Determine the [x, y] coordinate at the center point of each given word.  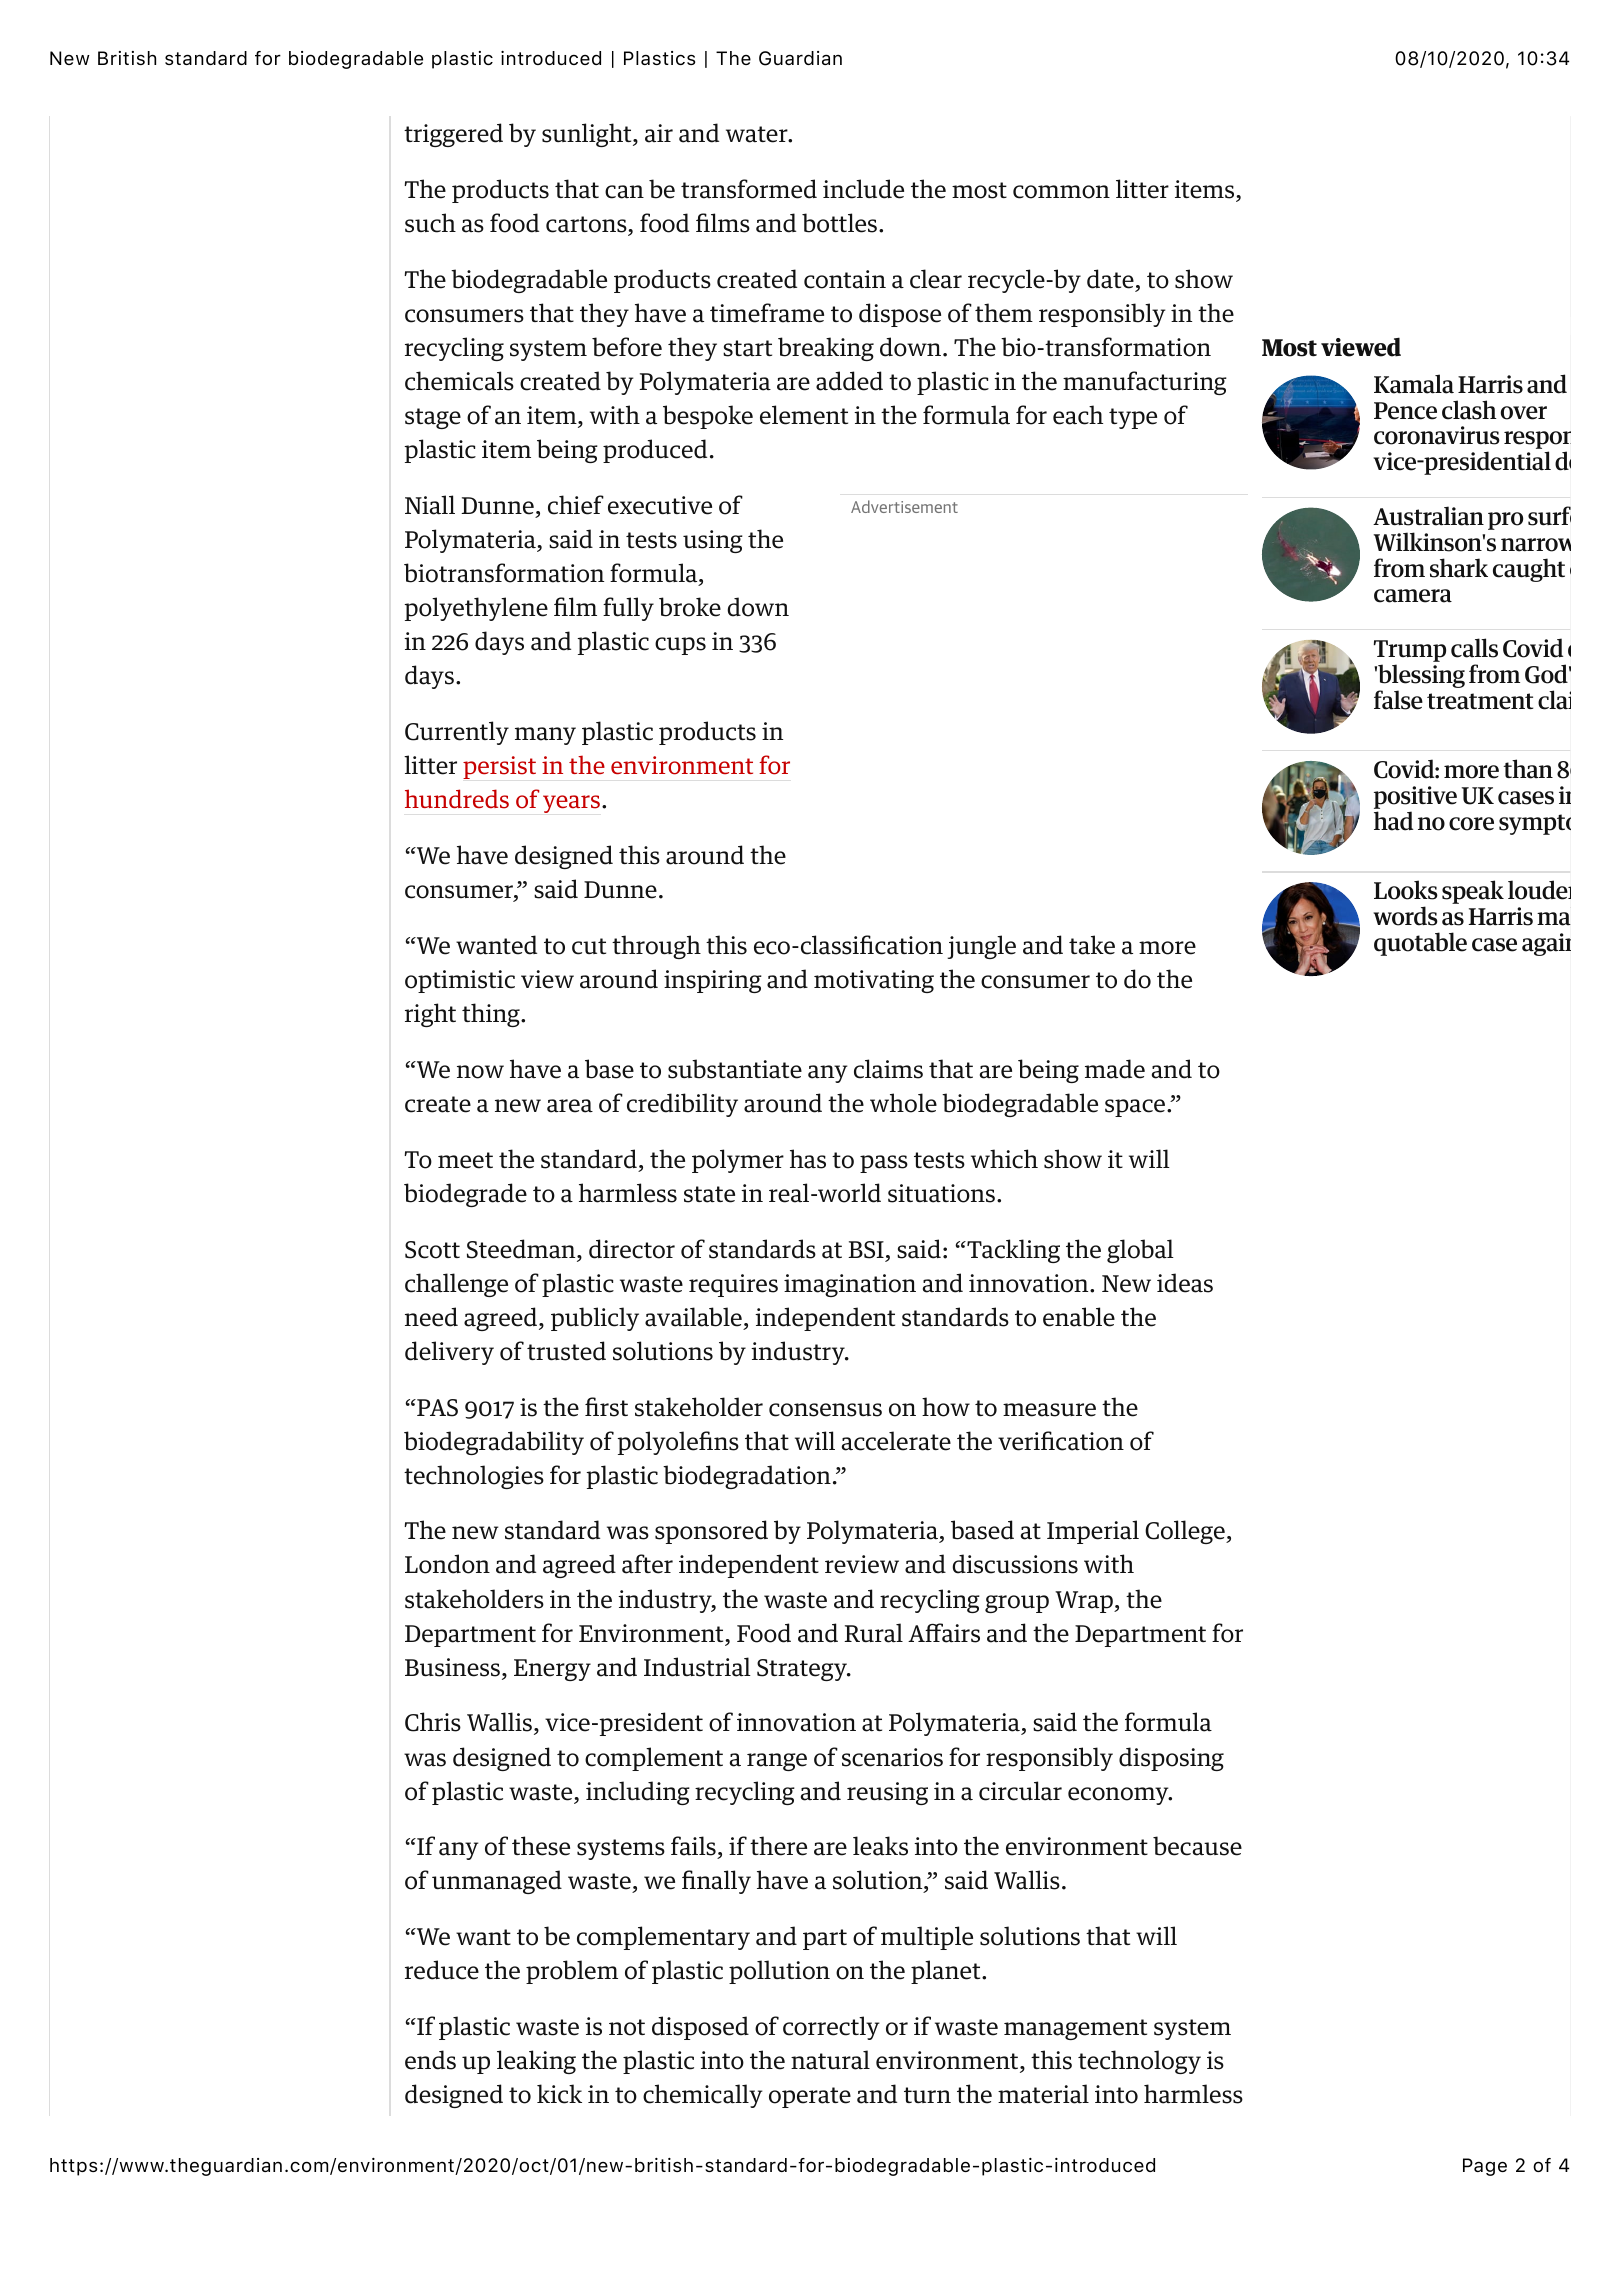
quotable [1420, 944]
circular [1020, 1791]
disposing [1171, 1759]
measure [1049, 1410]
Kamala [1414, 384]
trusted [566, 1351]
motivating [874, 981]
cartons [587, 225]
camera [1413, 596]
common [1061, 192]
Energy [552, 1670]
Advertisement [904, 506]
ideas [1185, 1283]
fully [628, 609]
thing [492, 1015]
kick [559, 2094]
